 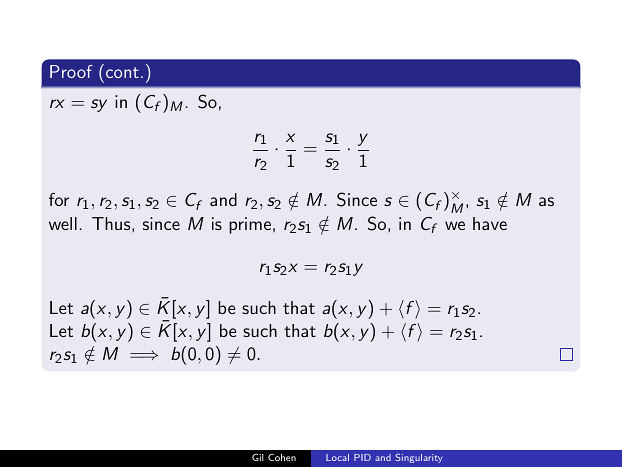 What do you see at coordinates (250, 225) in the image?
I see `prime` at bounding box center [250, 225].
